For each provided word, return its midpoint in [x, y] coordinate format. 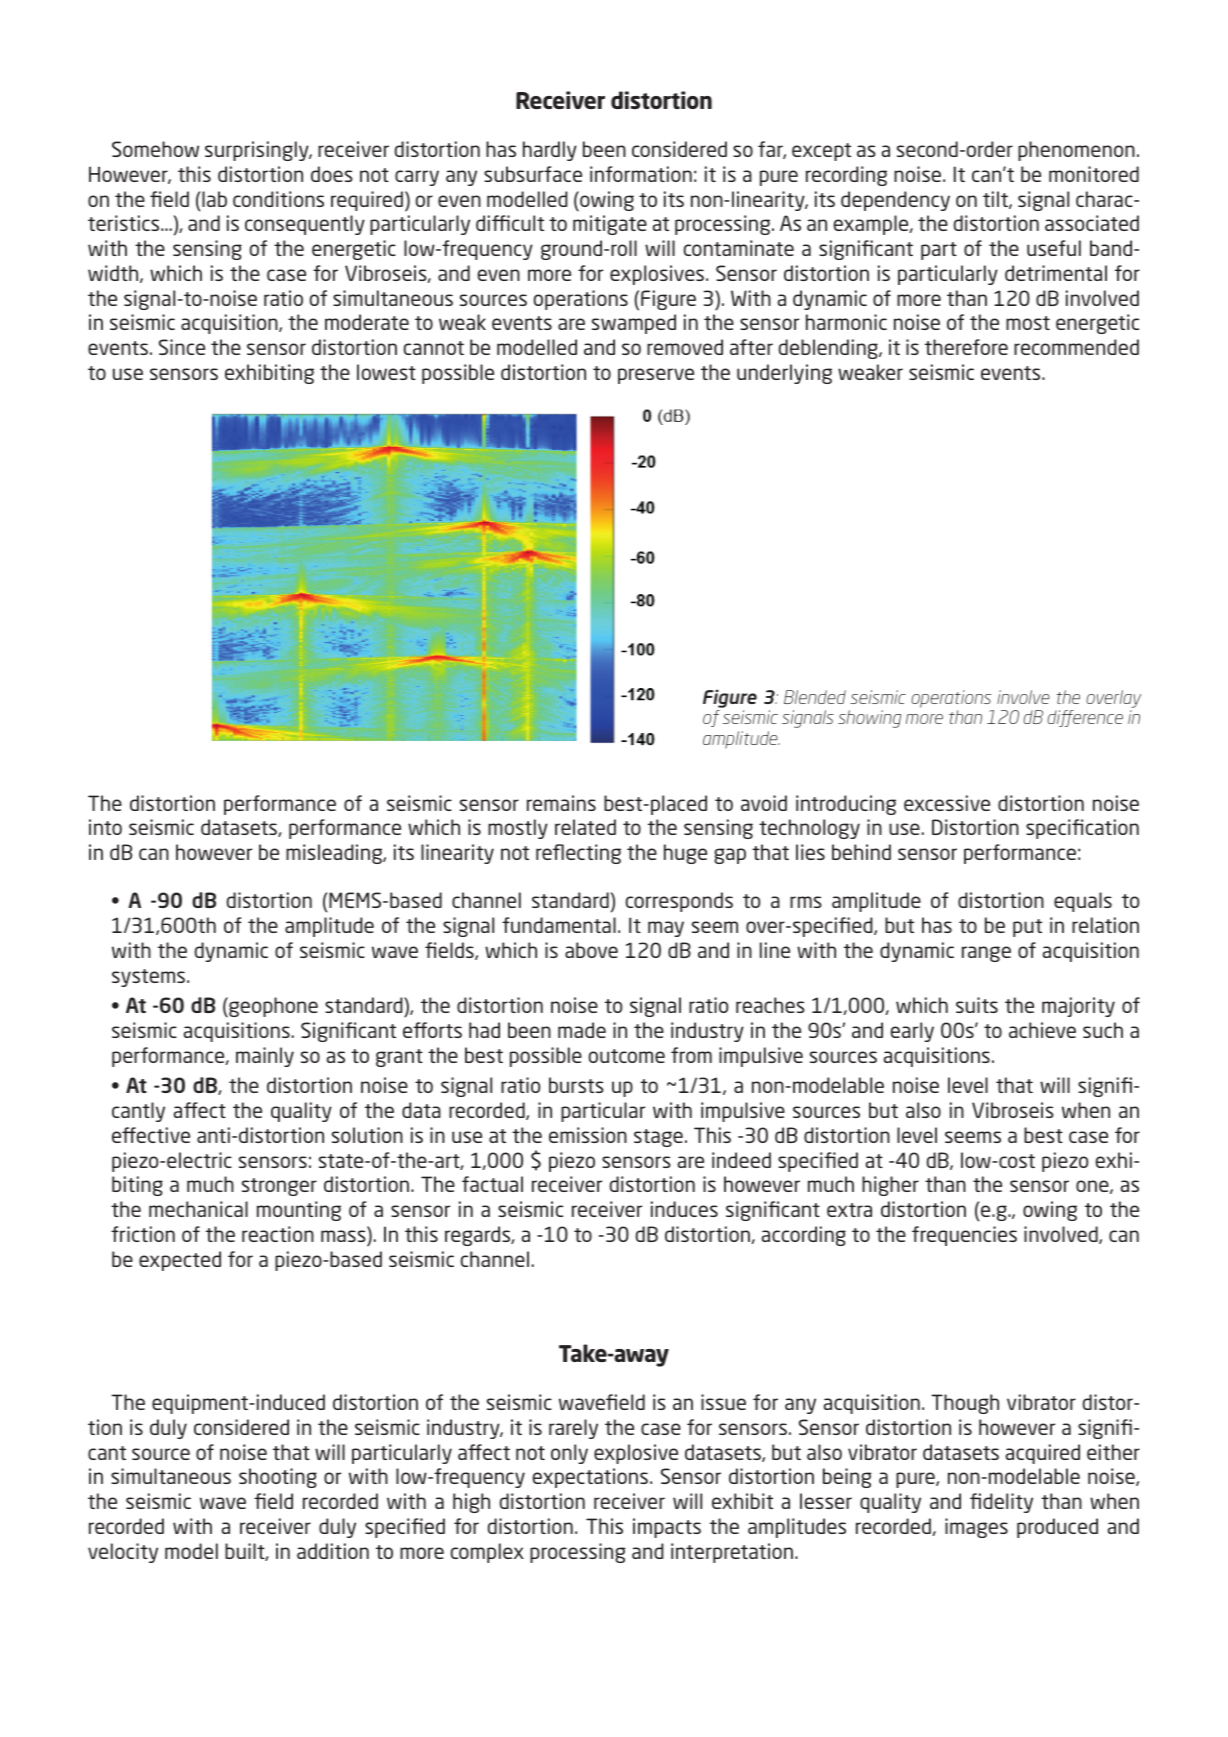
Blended [815, 697]
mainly [265, 1057]
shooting [278, 1478]
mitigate [610, 225]
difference [1085, 718]
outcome [627, 1056]
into [105, 827]
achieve [1042, 1030]
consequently [305, 225]
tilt [996, 200]
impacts [667, 1528]
